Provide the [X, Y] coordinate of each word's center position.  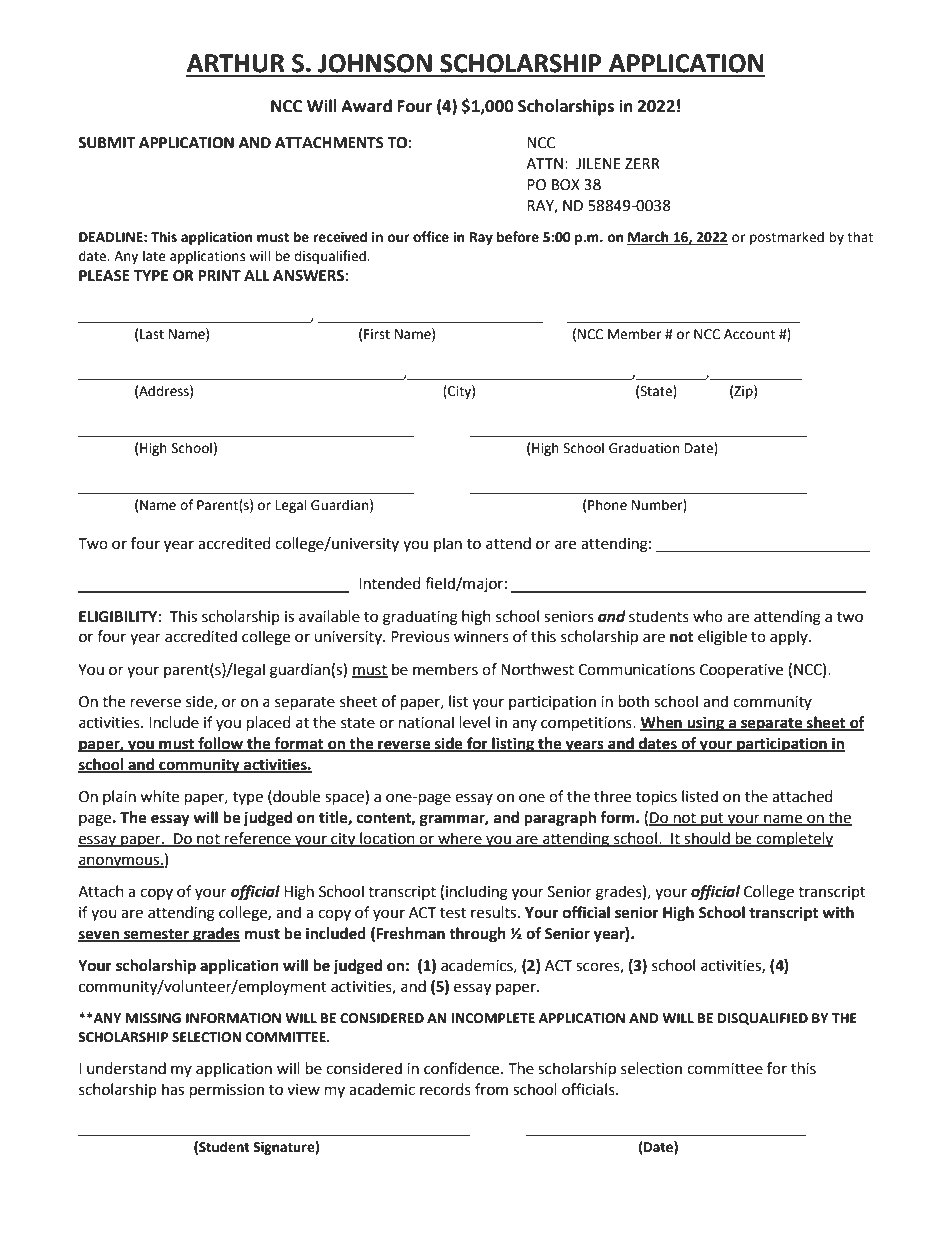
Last [152, 334]
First [377, 334]
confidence [463, 1068]
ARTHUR [236, 63]
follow [221, 744]
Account [749, 334]
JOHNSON [375, 63]
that [860, 237]
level [475, 722]
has [173, 1089]
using [706, 724]
